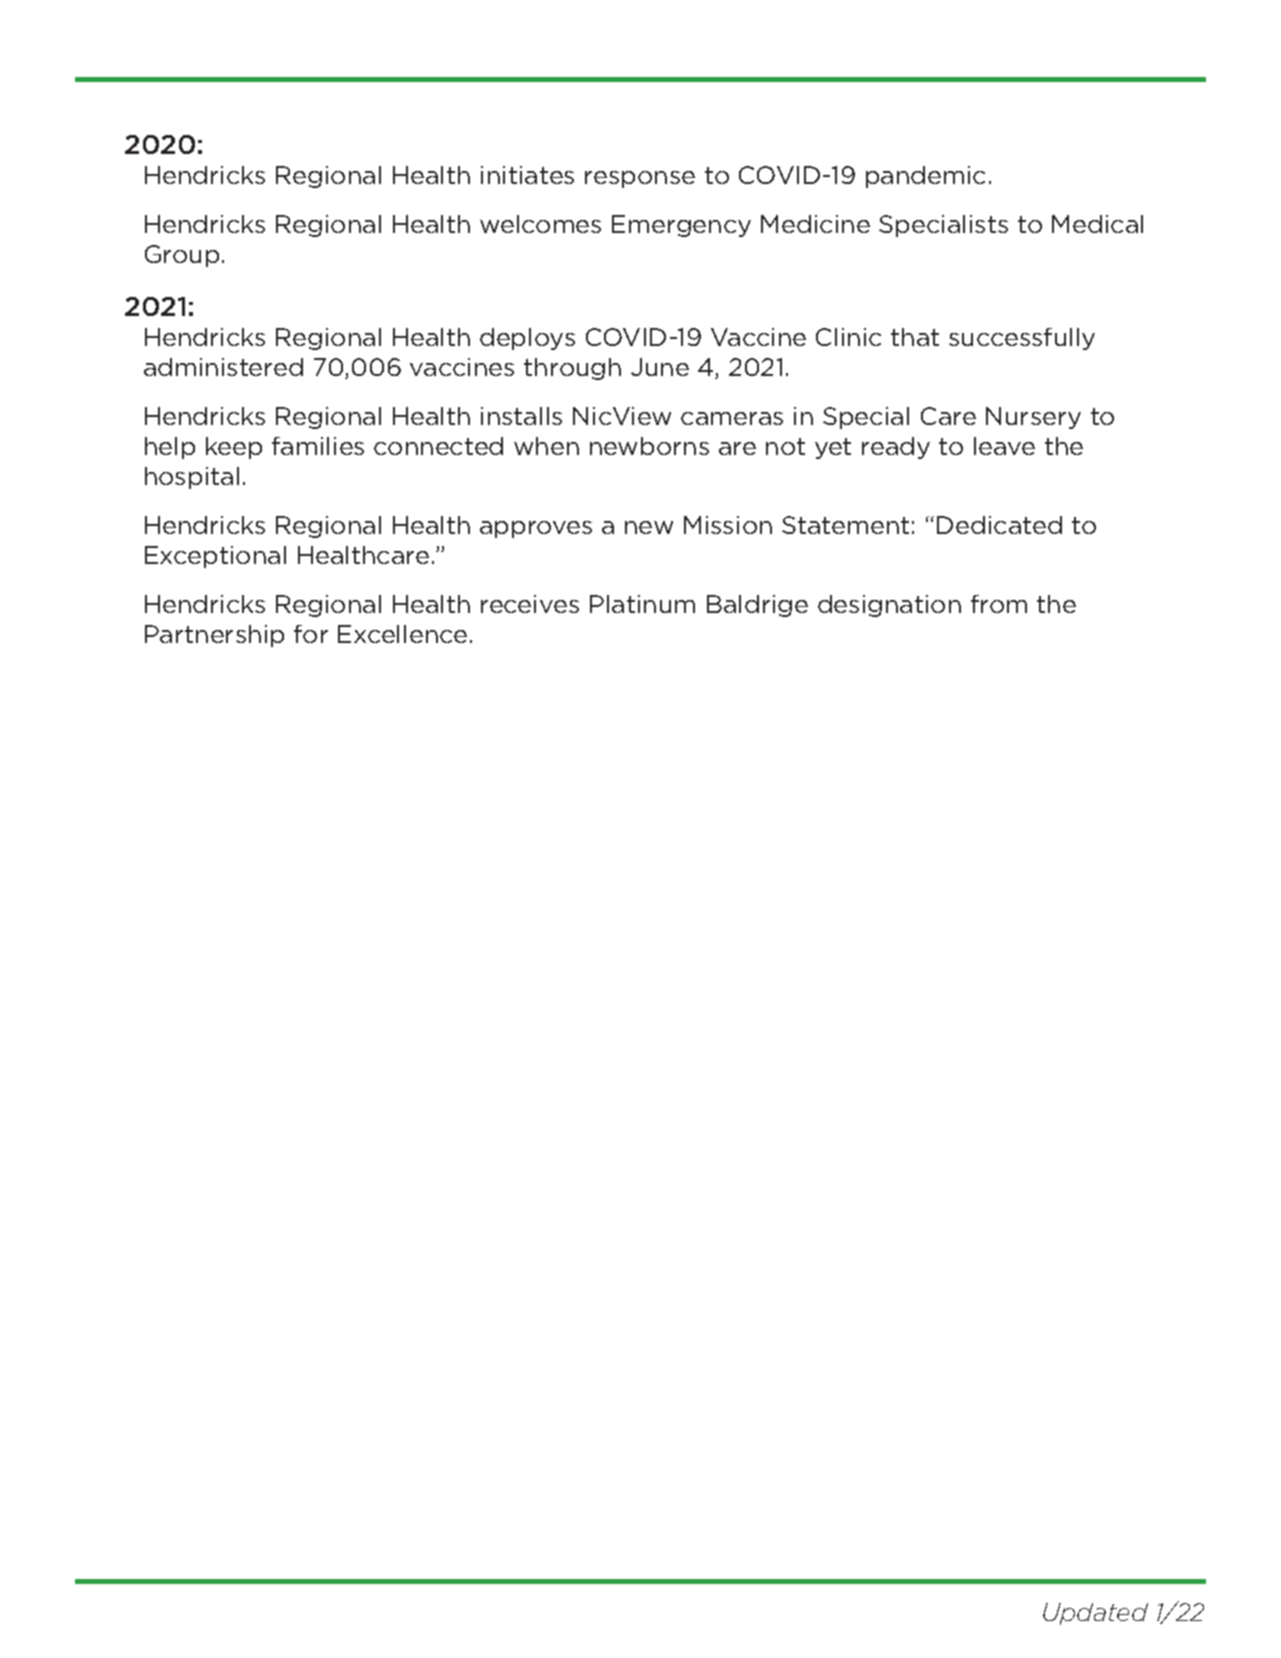 The image size is (1281, 1658). I want to click on Dedicated, so click(999, 525).
